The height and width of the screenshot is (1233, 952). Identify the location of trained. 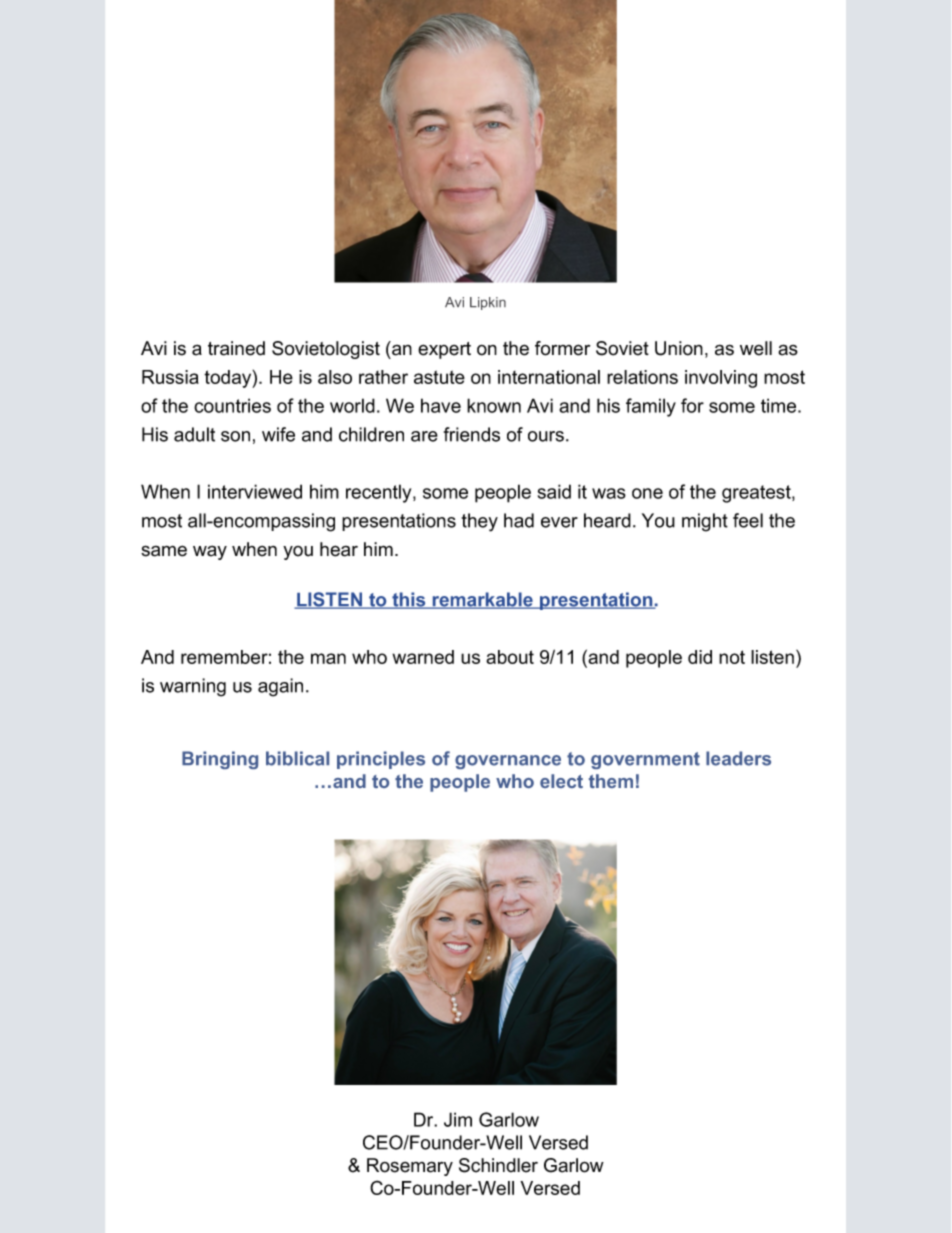
(236, 348).
